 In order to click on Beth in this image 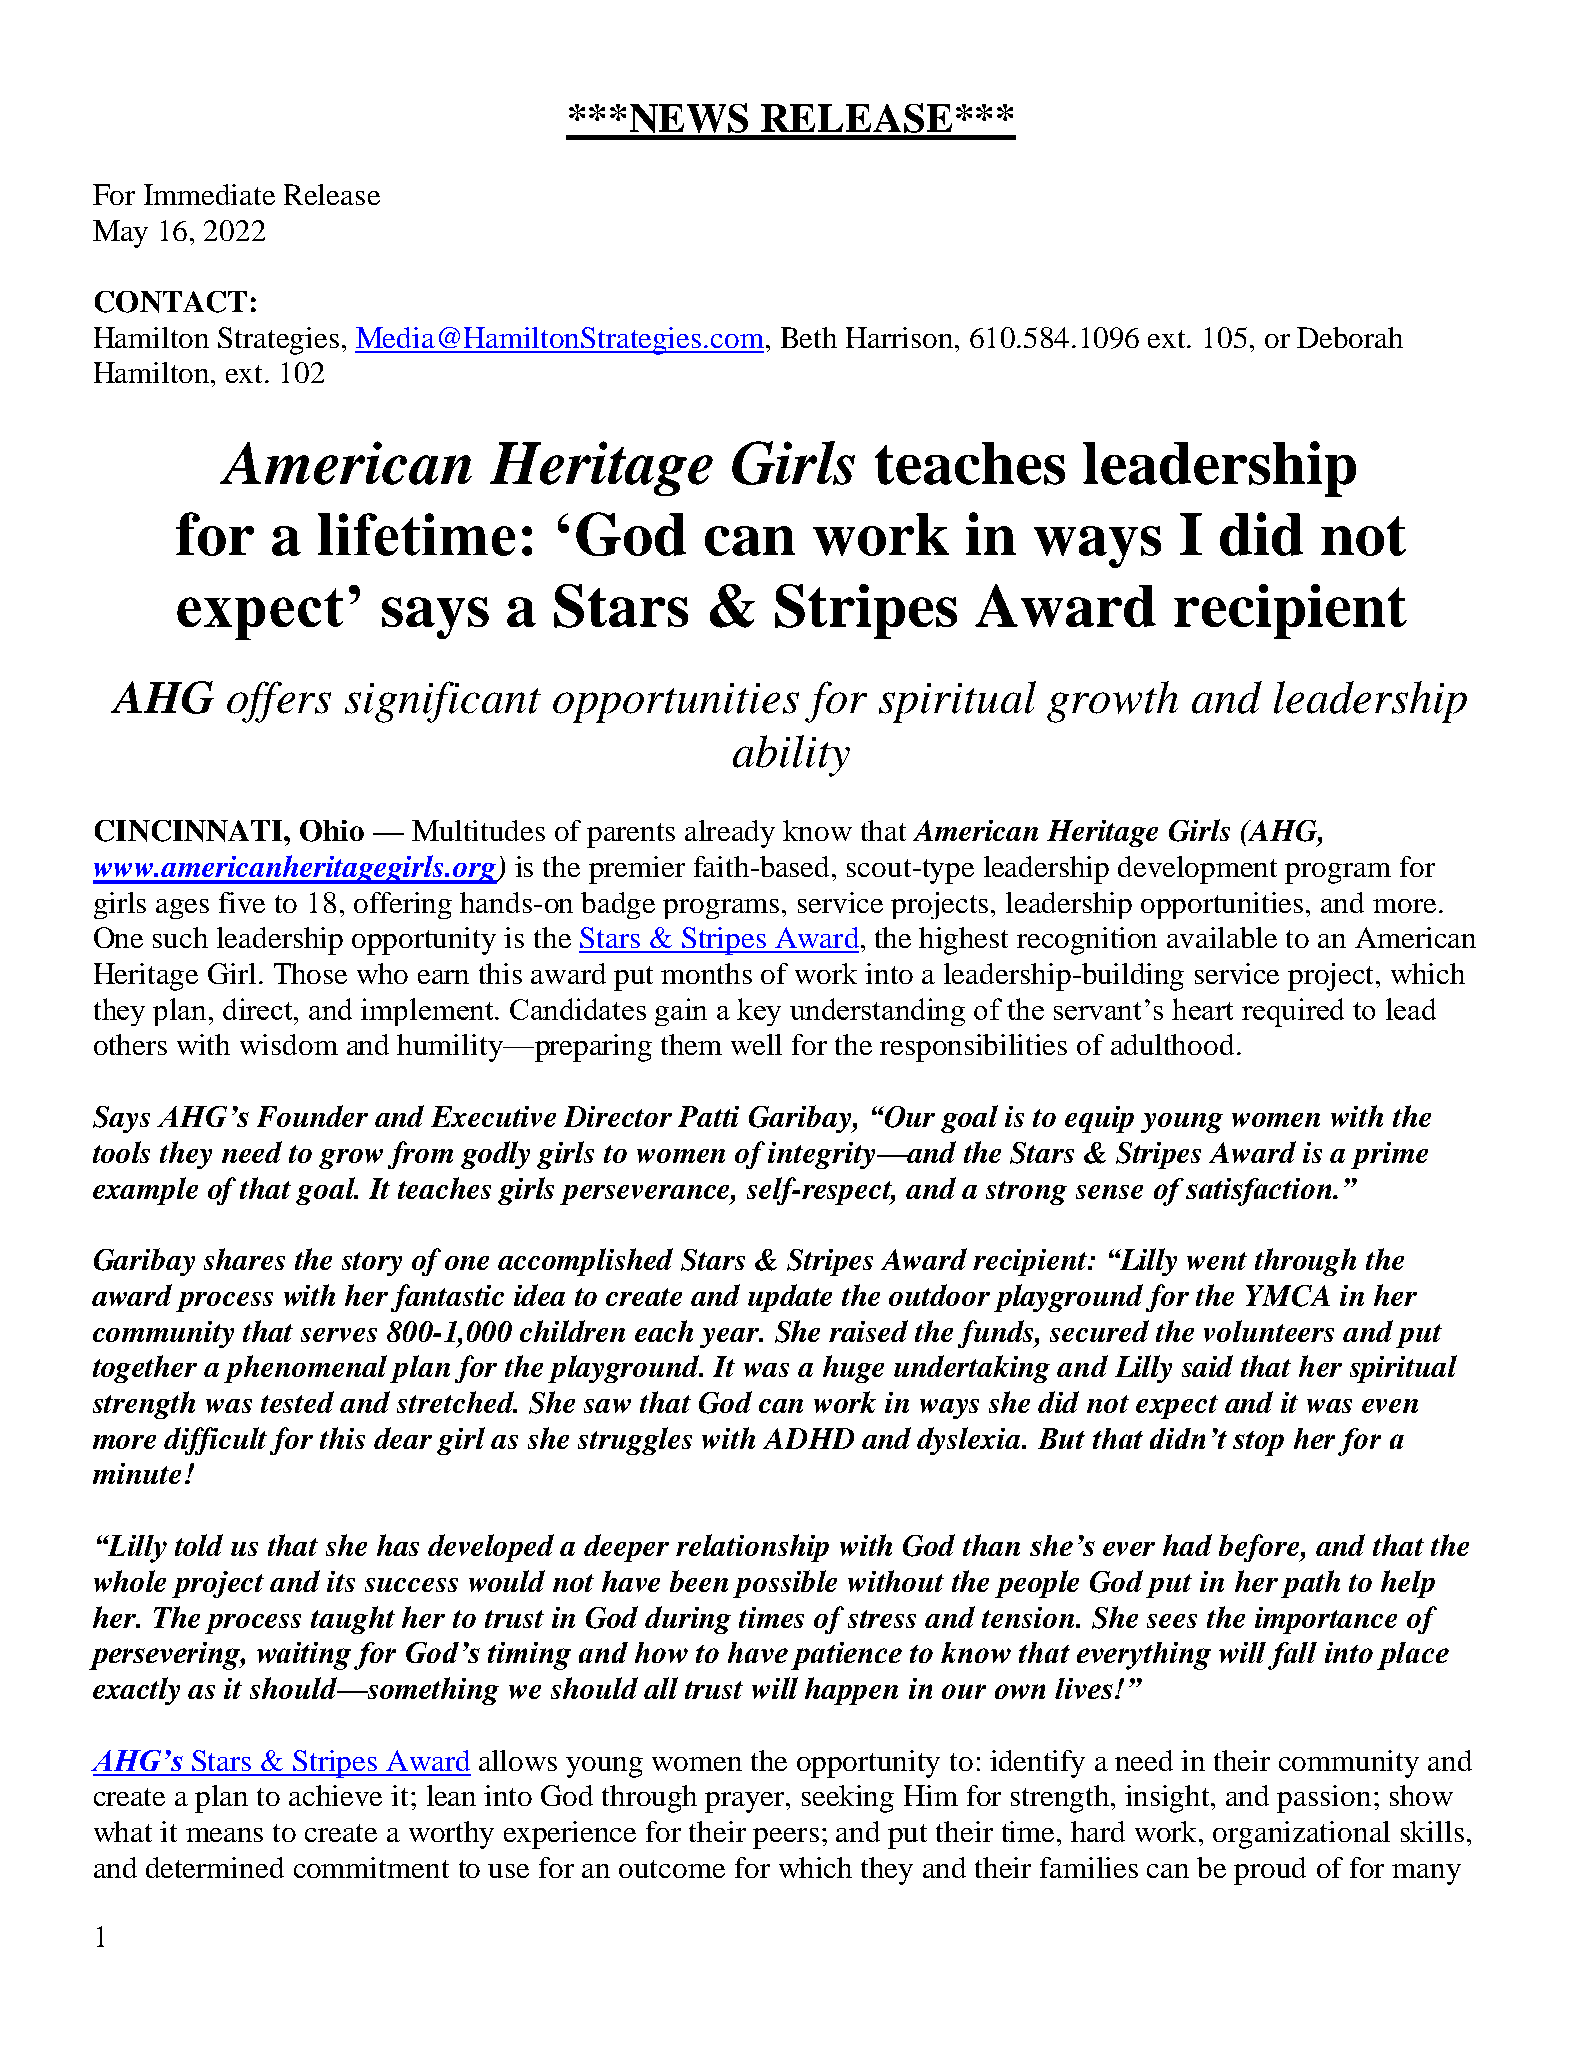, I will do `click(809, 337)`.
